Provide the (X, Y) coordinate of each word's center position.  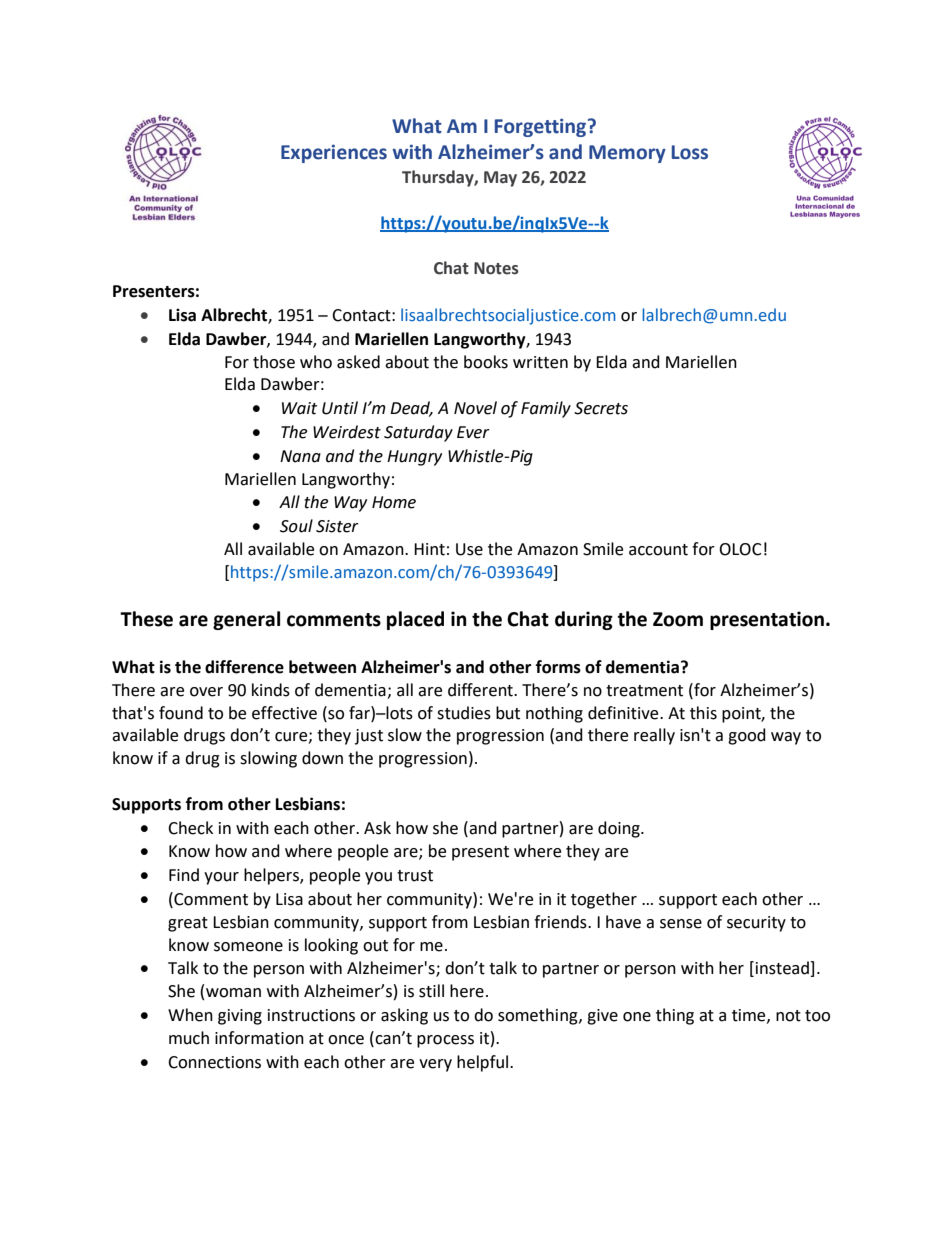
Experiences (334, 153)
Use (469, 549)
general (246, 620)
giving (240, 1017)
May (500, 179)
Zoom (678, 619)
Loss (690, 152)
